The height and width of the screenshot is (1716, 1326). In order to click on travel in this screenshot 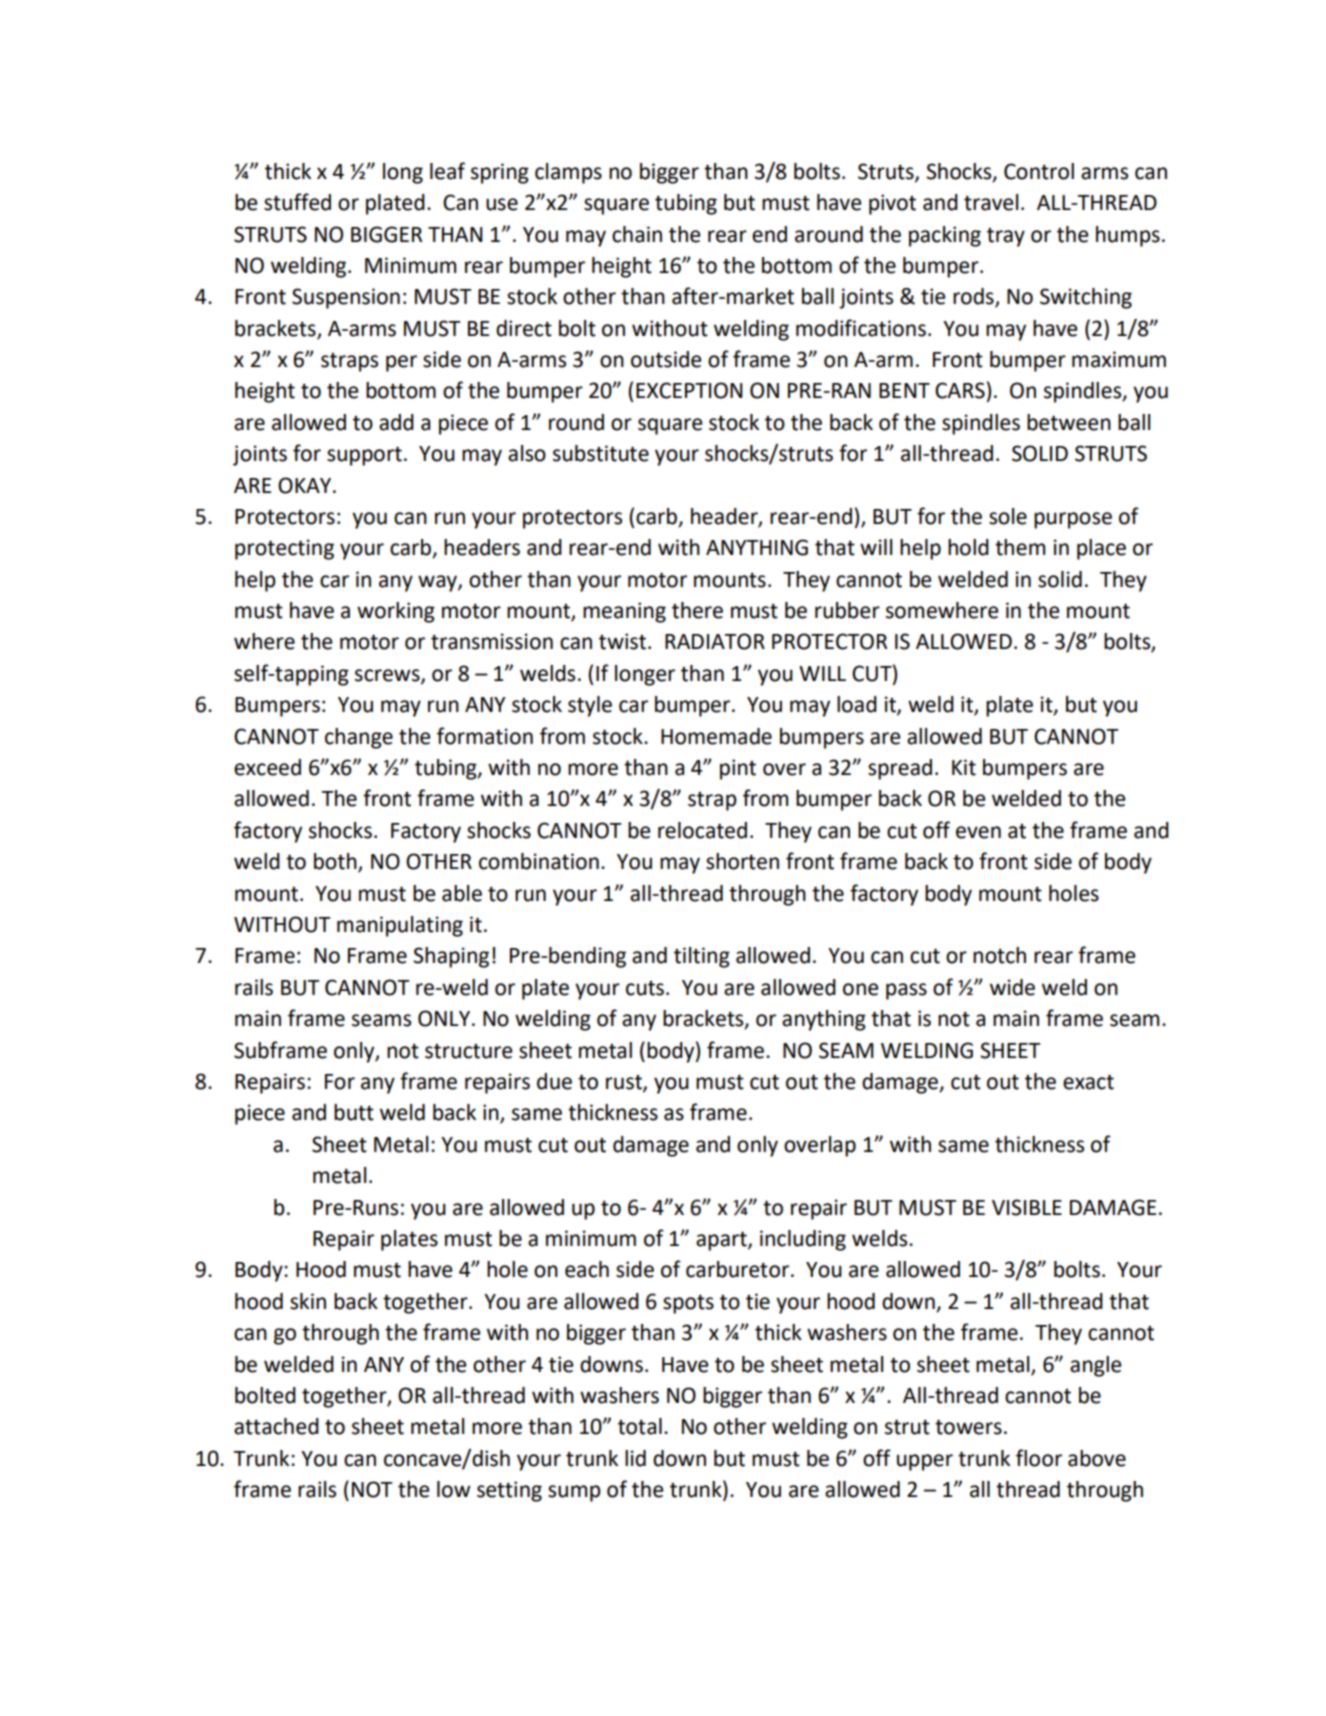, I will do `click(991, 202)`.
